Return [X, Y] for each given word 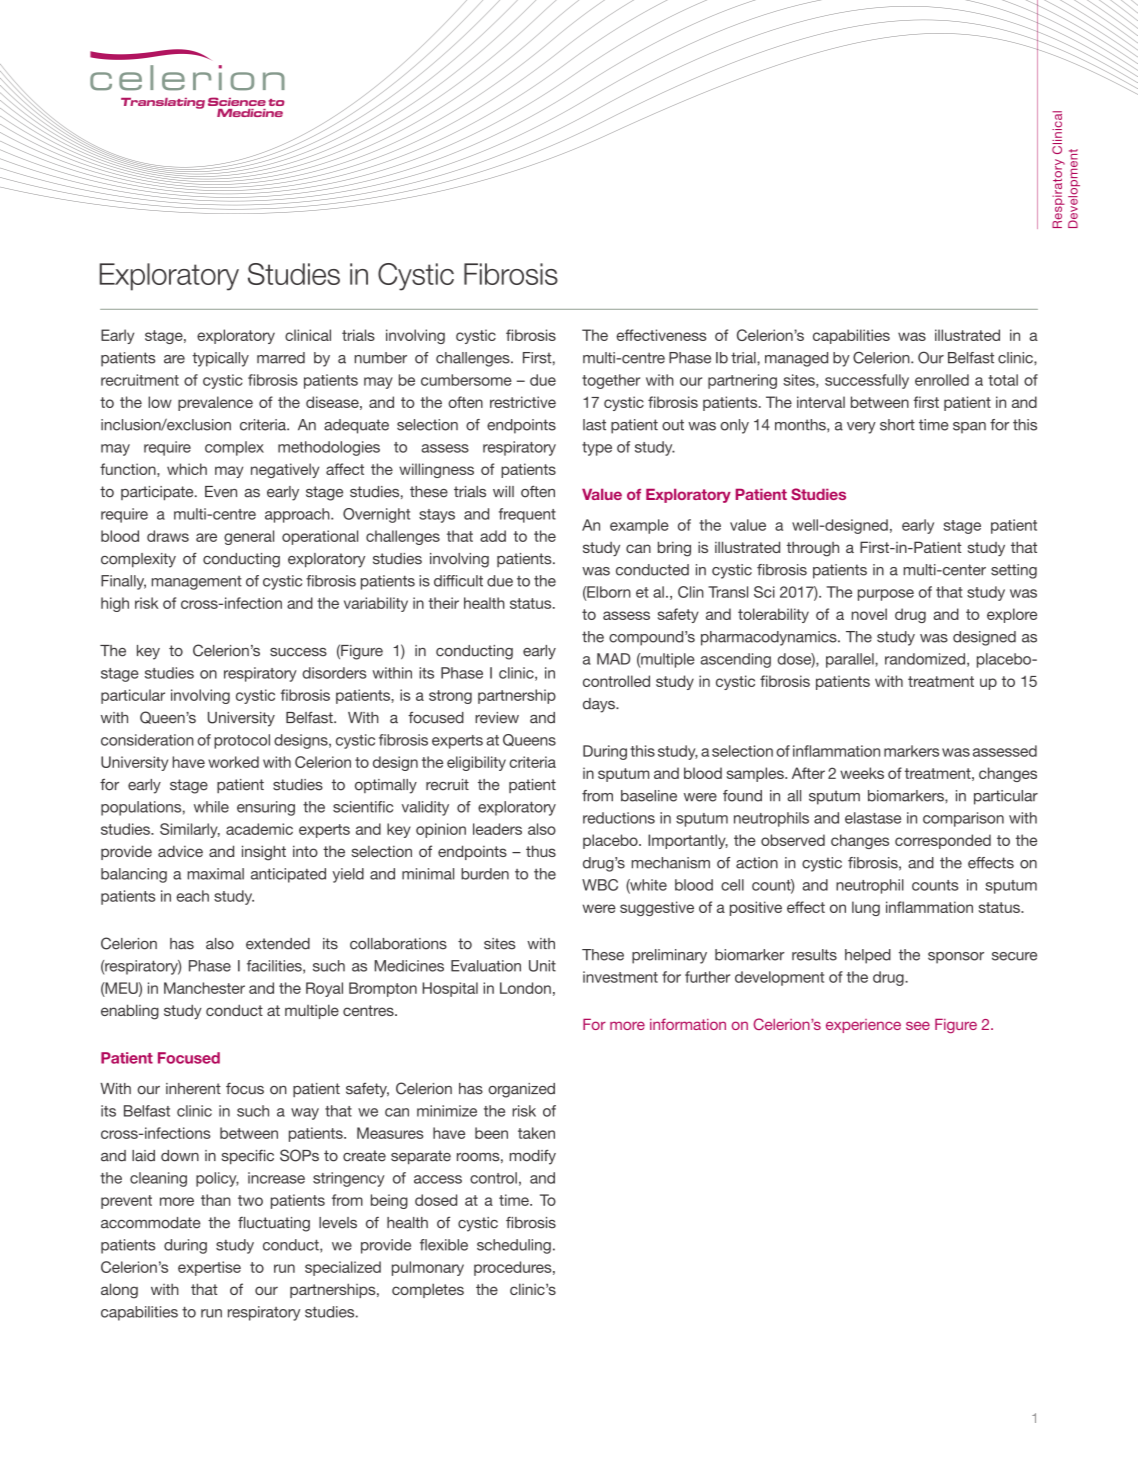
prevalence [215, 403]
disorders [334, 673]
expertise [209, 1268]
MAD [614, 659]
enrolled [942, 380]
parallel [851, 660]
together [611, 381]
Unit [542, 966]
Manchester [204, 988]
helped [868, 956]
